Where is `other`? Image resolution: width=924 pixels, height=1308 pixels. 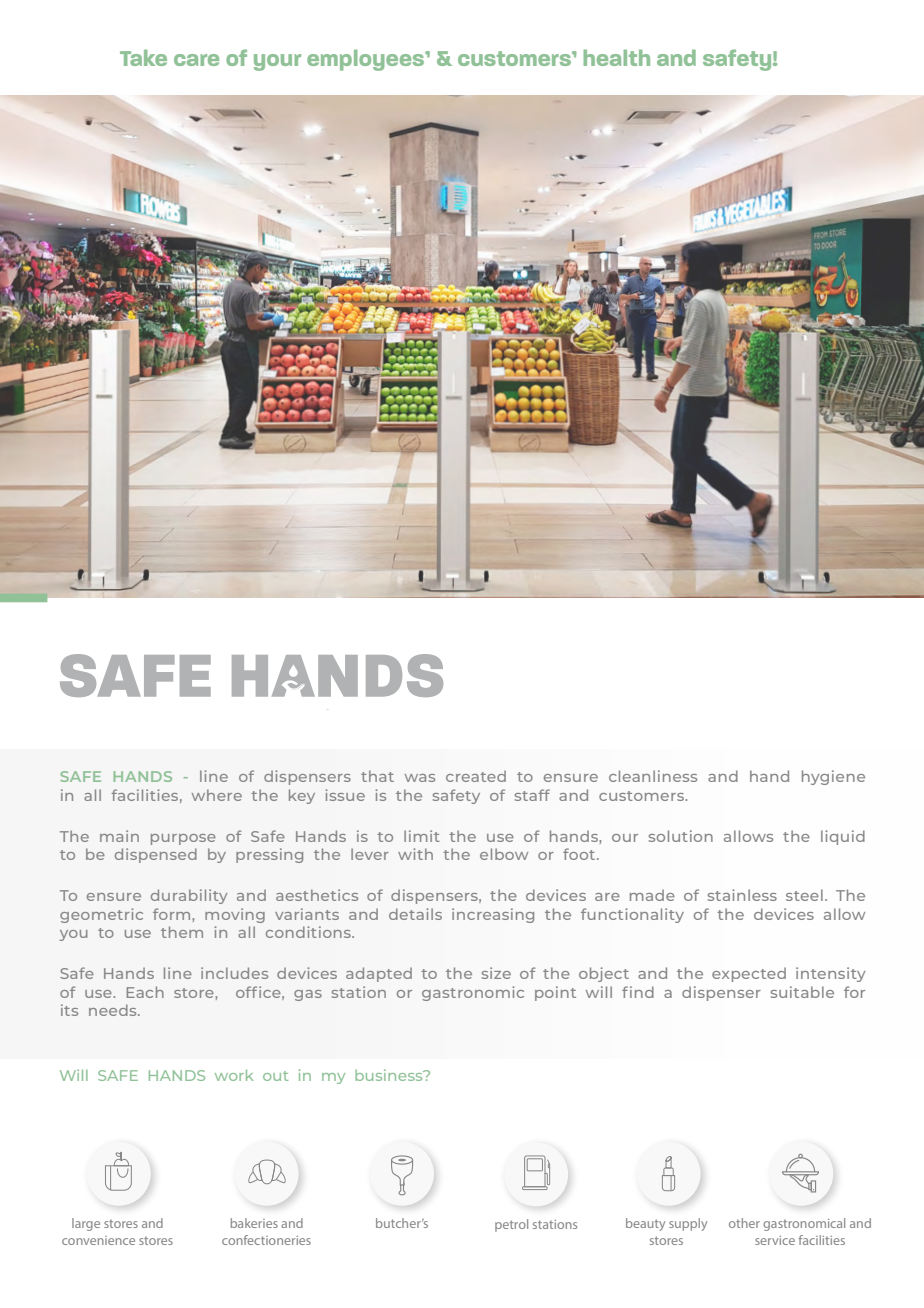 other is located at coordinates (744, 1223).
